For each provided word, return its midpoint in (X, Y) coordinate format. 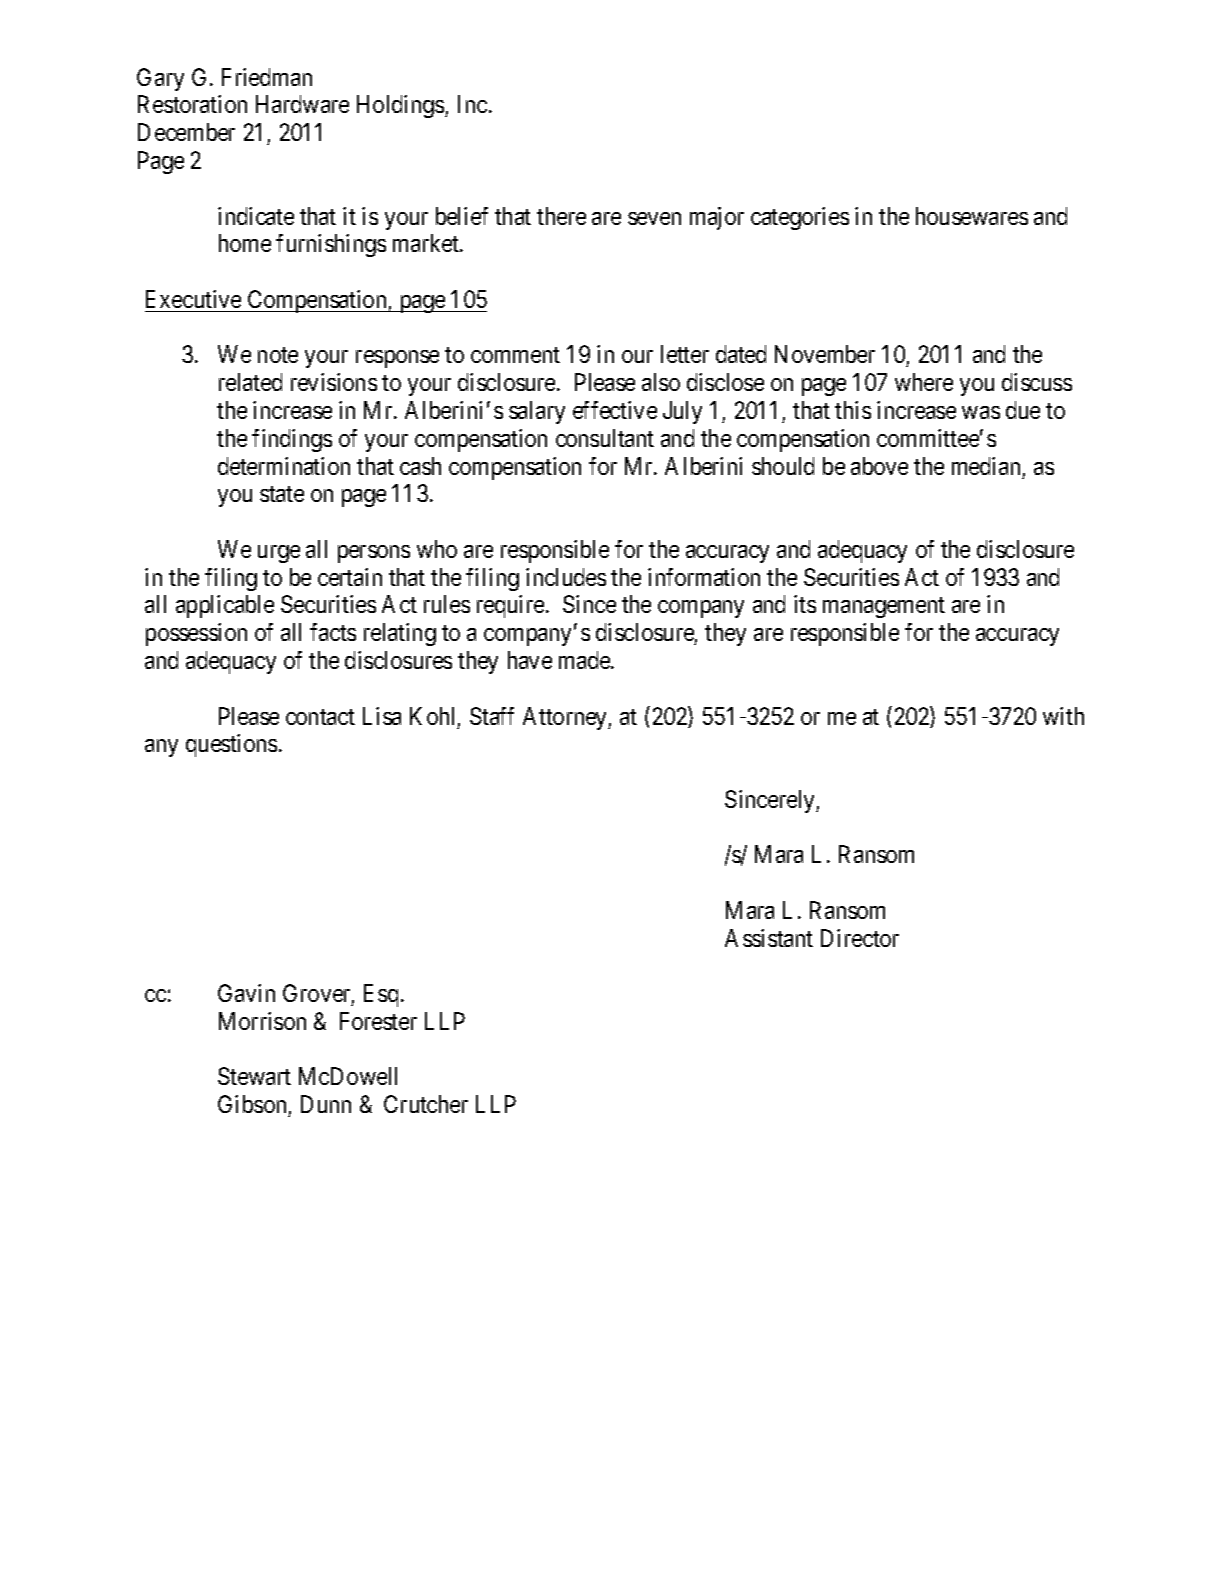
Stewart (254, 1076)
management (884, 607)
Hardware (302, 104)
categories (800, 218)
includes (566, 577)
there (561, 216)
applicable (225, 606)
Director (860, 938)
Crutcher (426, 1104)
